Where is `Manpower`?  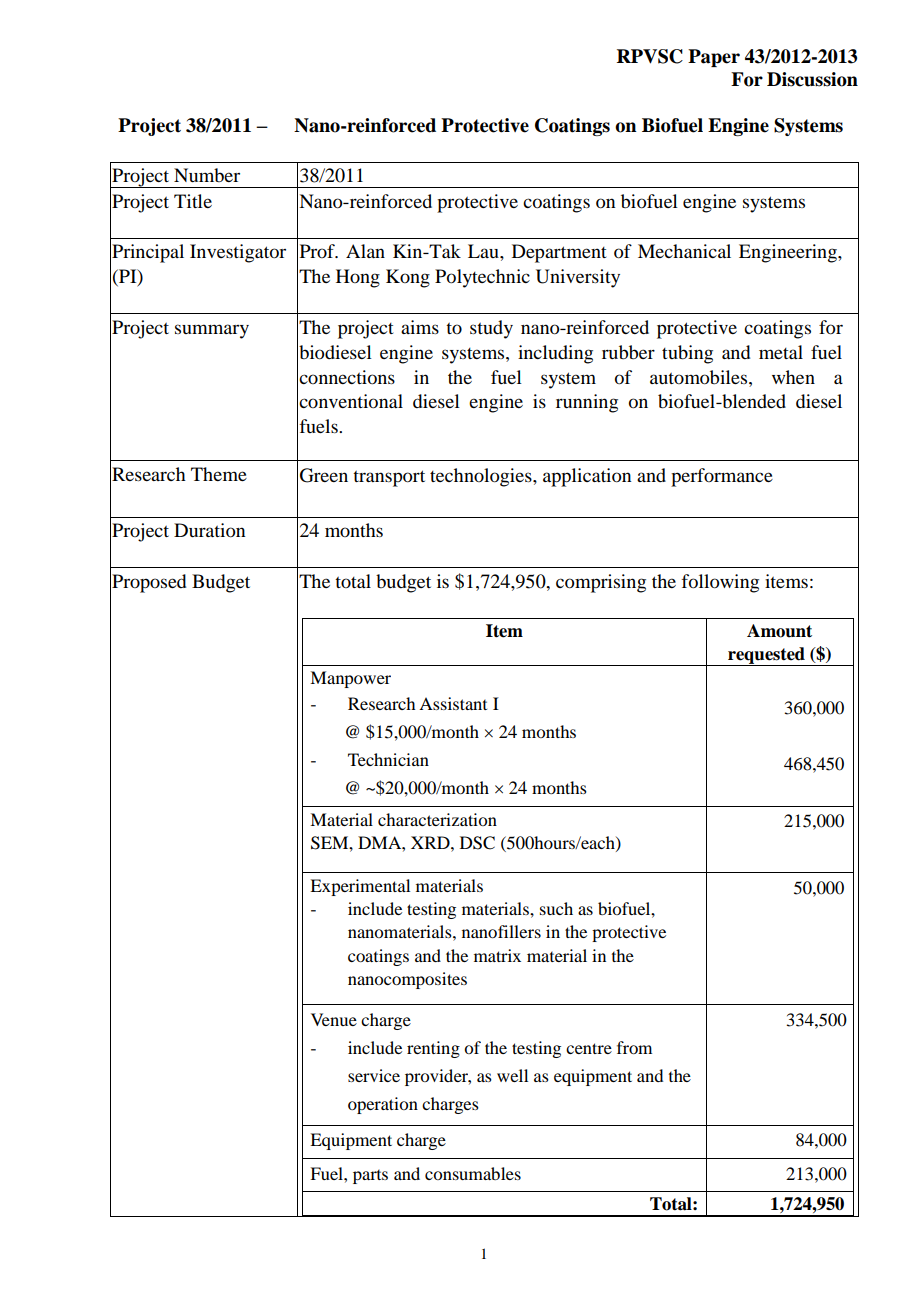 Manpower is located at coordinates (350, 679).
